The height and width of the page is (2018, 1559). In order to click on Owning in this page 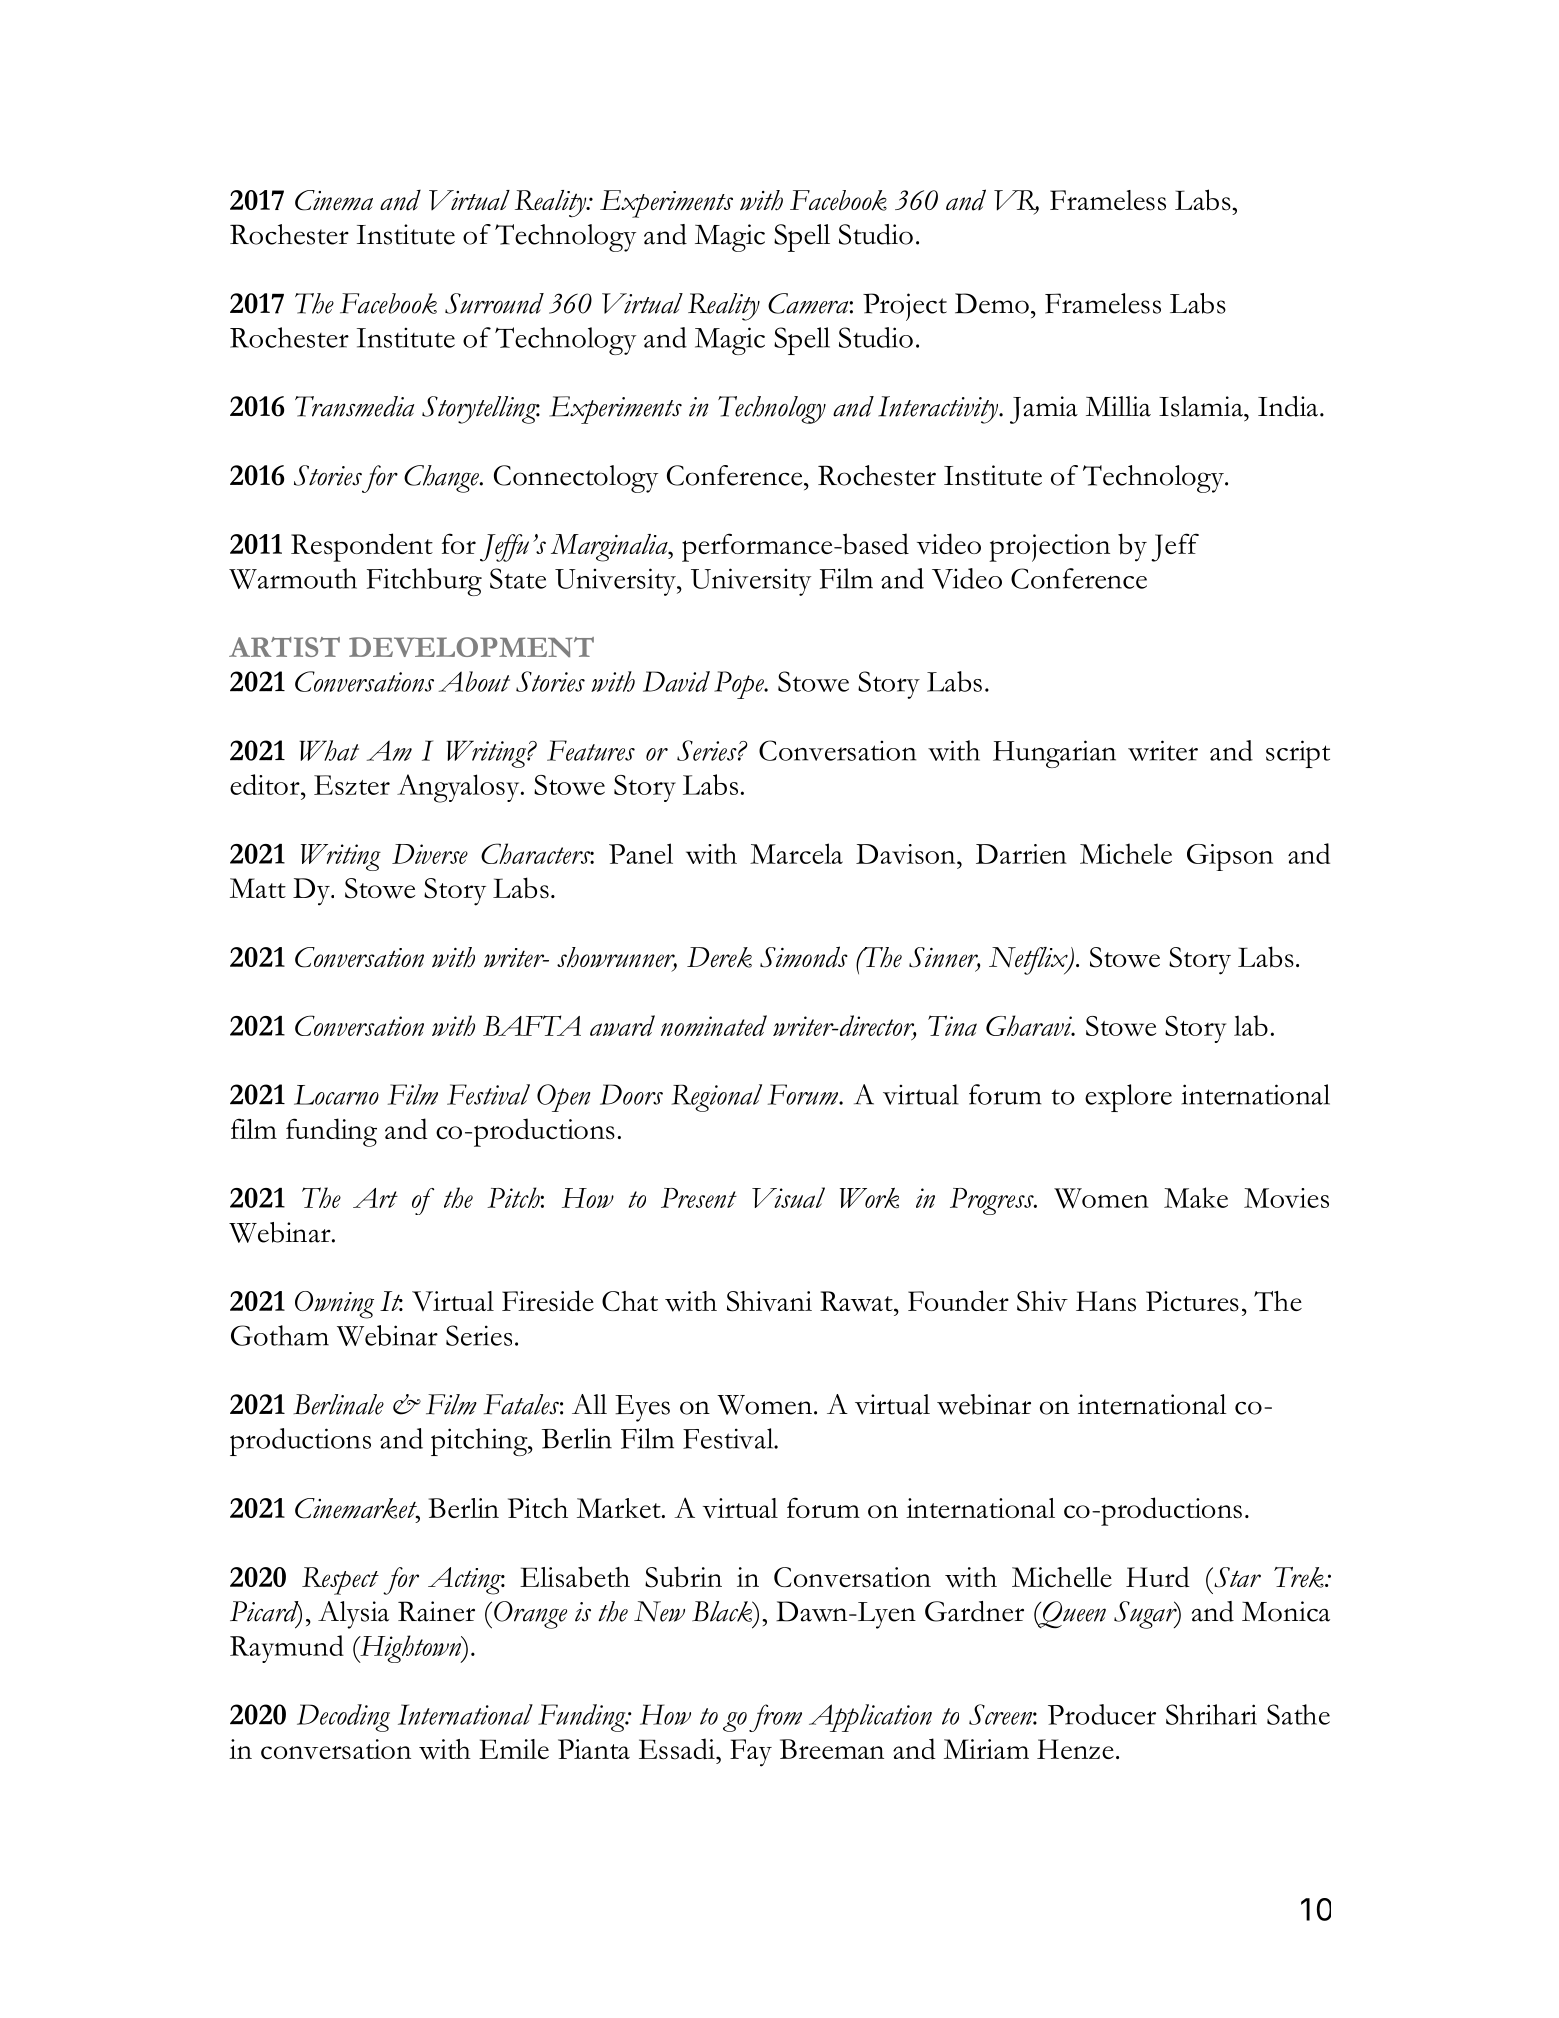, I will do `click(334, 1305)`.
